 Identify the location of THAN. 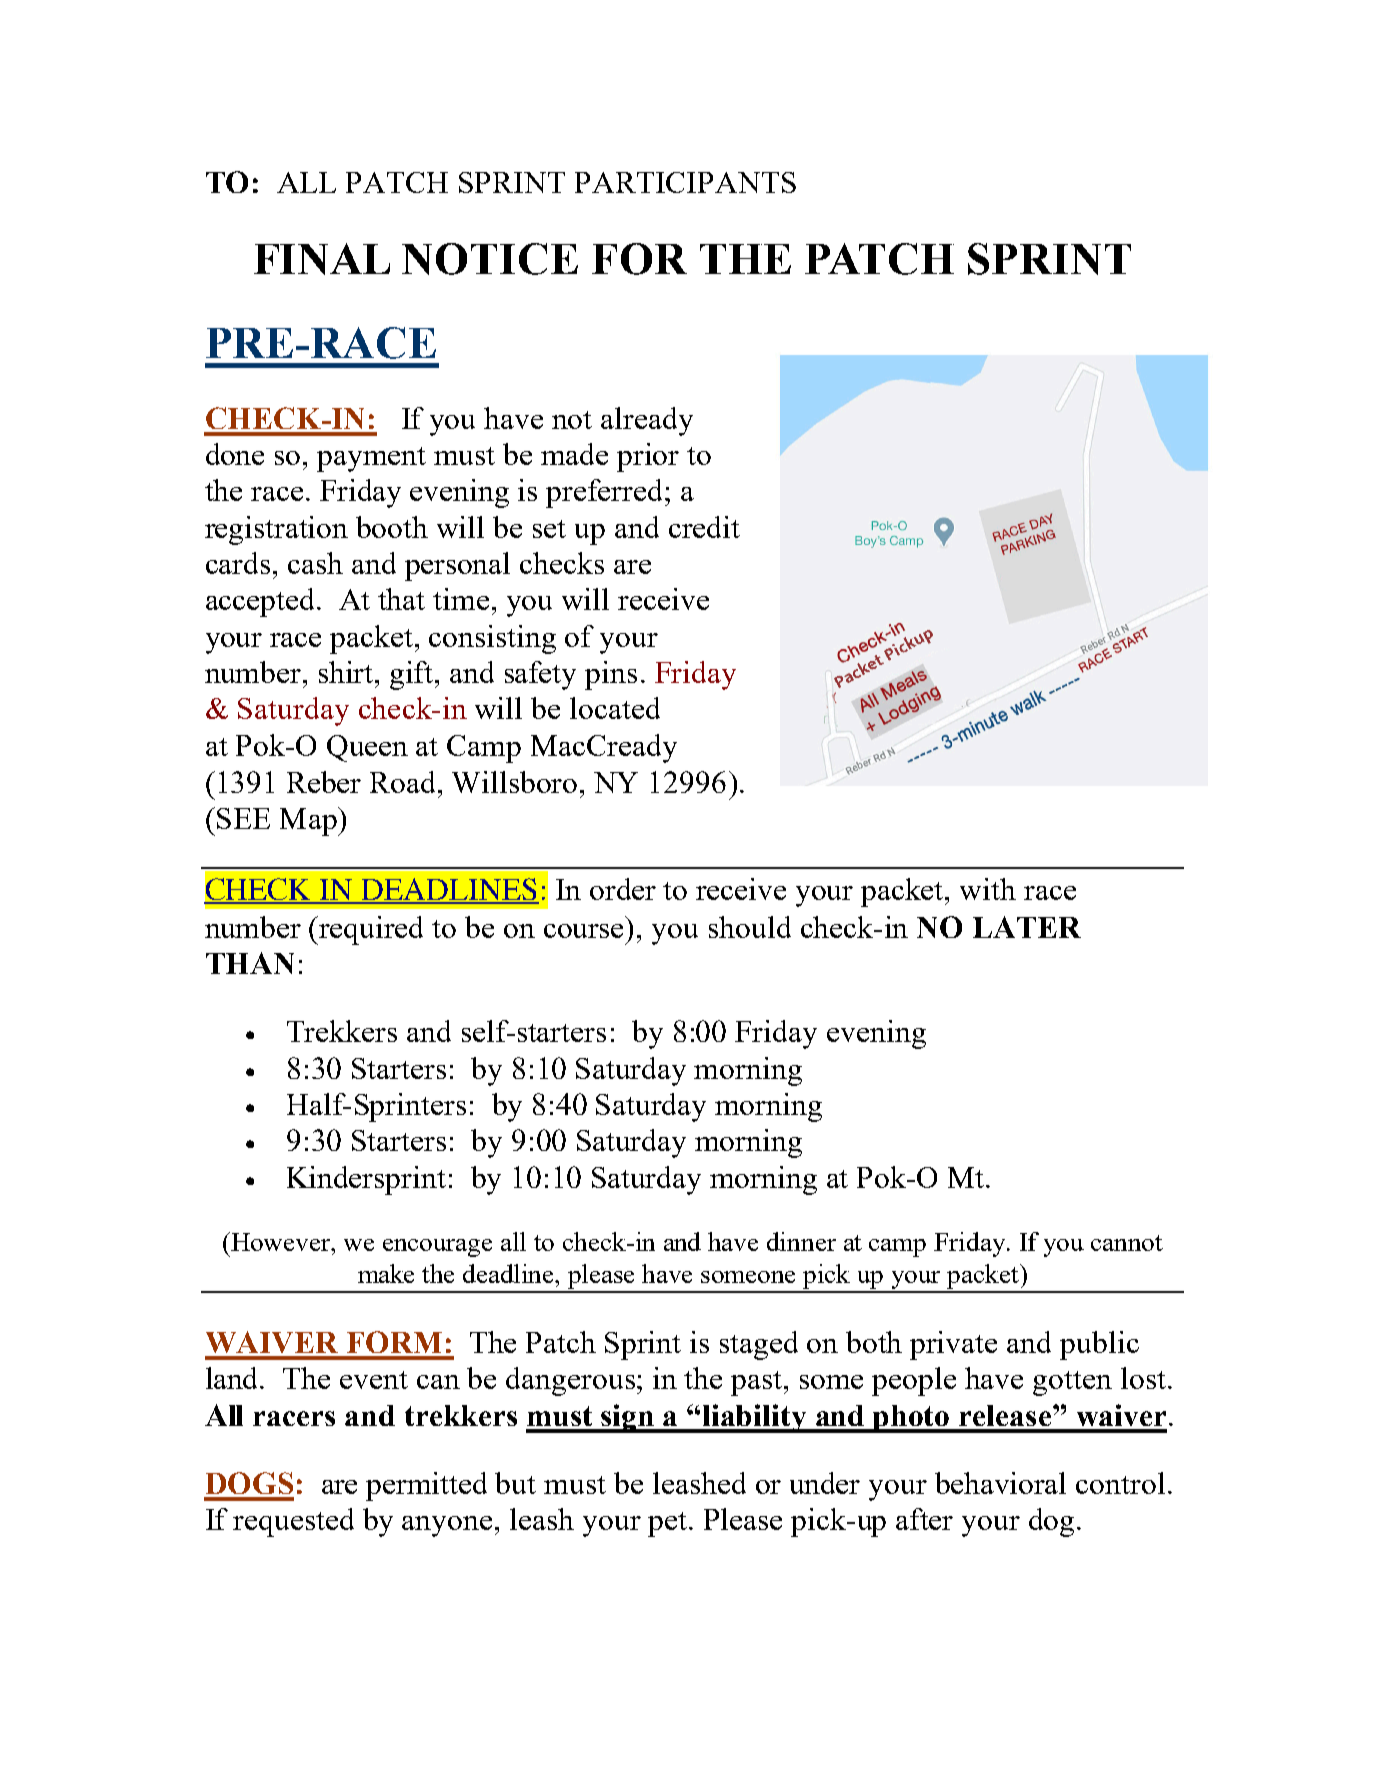
(250, 963).
